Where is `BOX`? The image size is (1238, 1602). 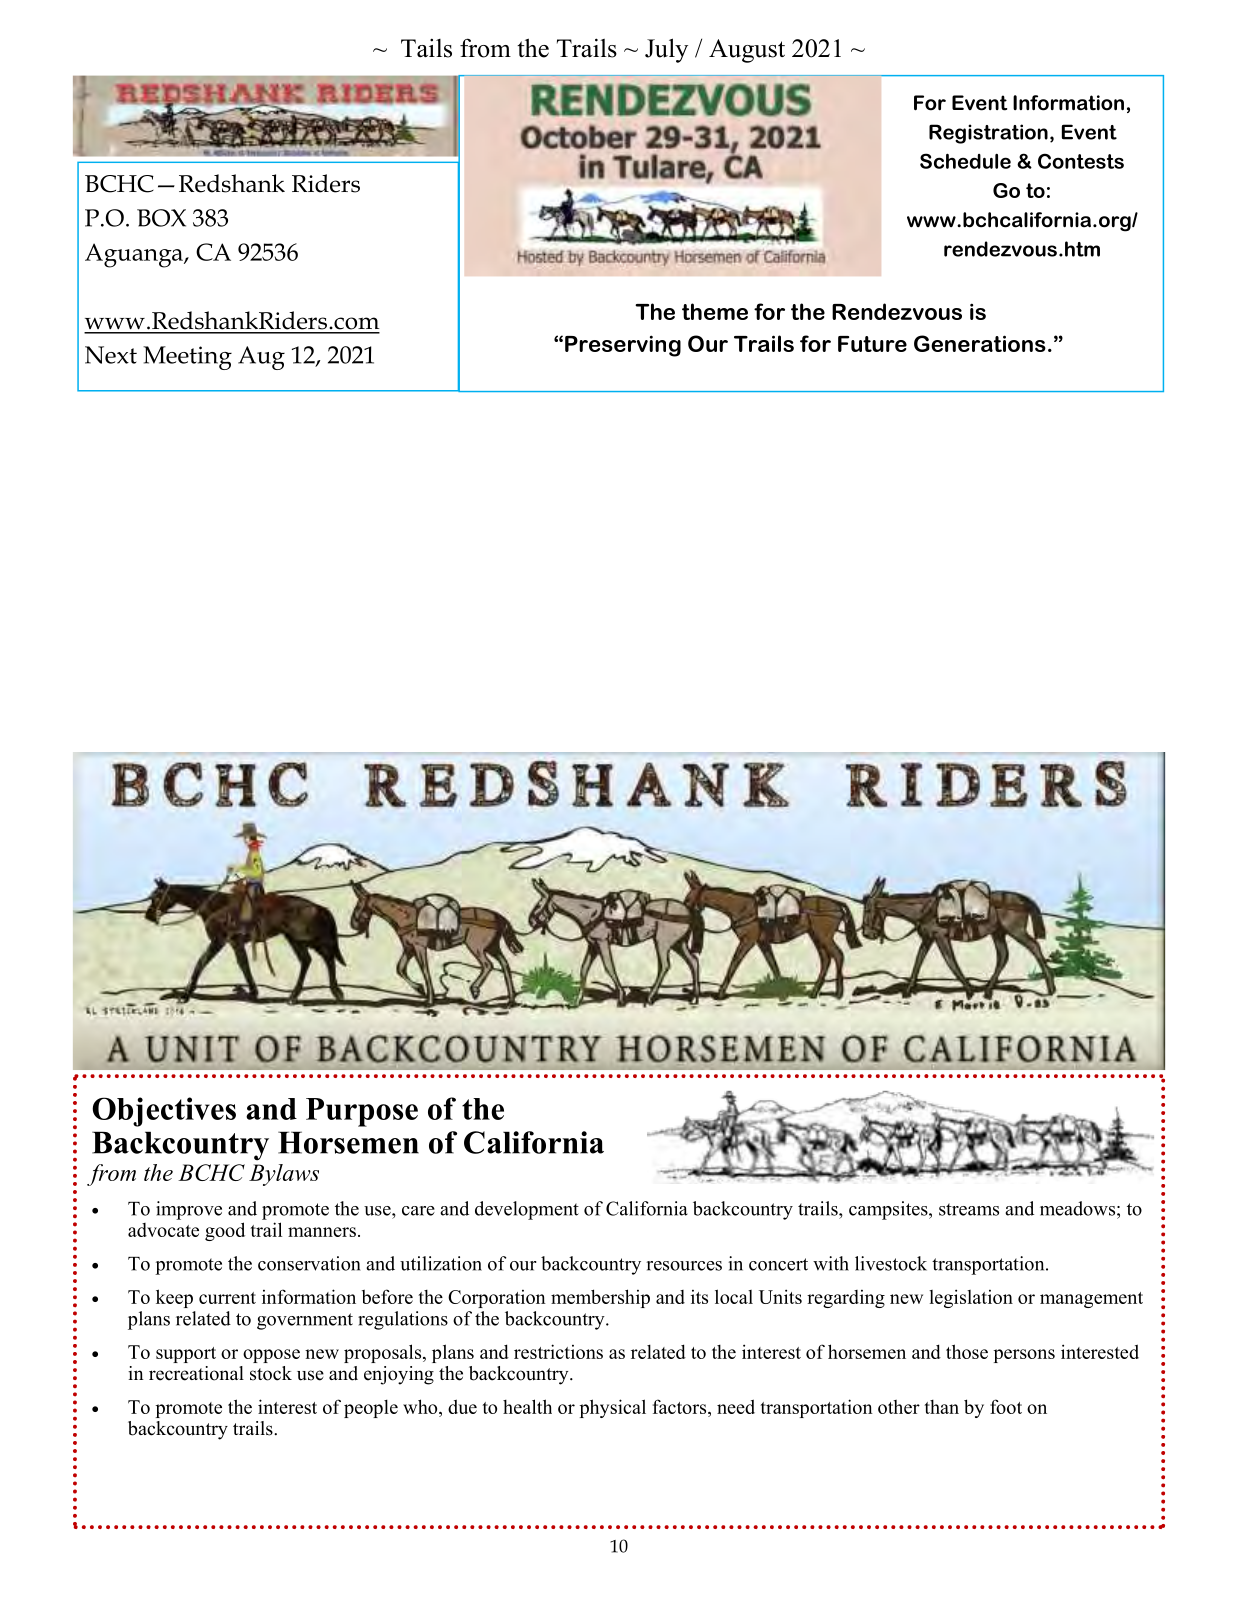
BOX is located at coordinates (161, 218).
